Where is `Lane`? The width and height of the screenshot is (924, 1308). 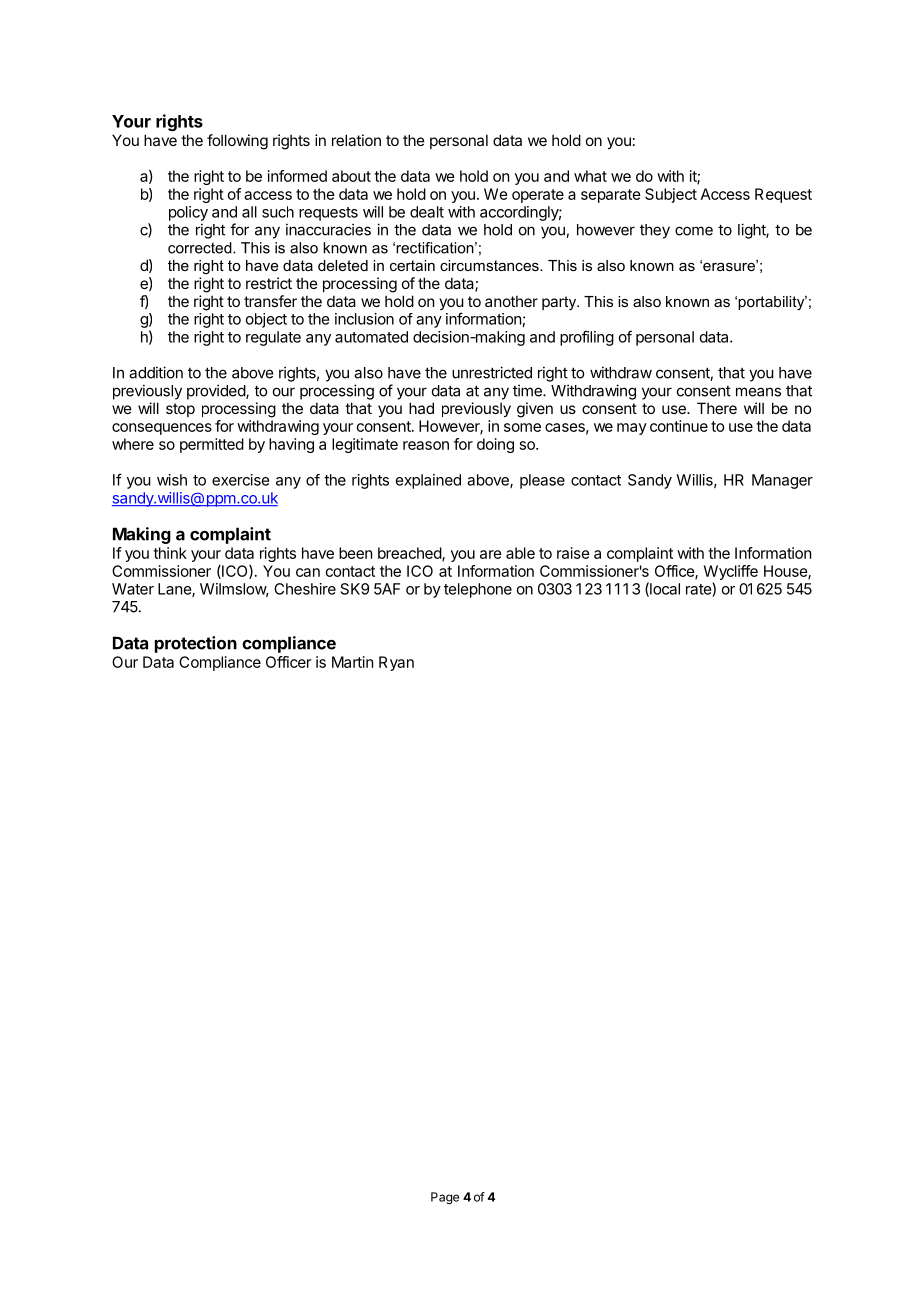
Lane is located at coordinates (175, 590).
